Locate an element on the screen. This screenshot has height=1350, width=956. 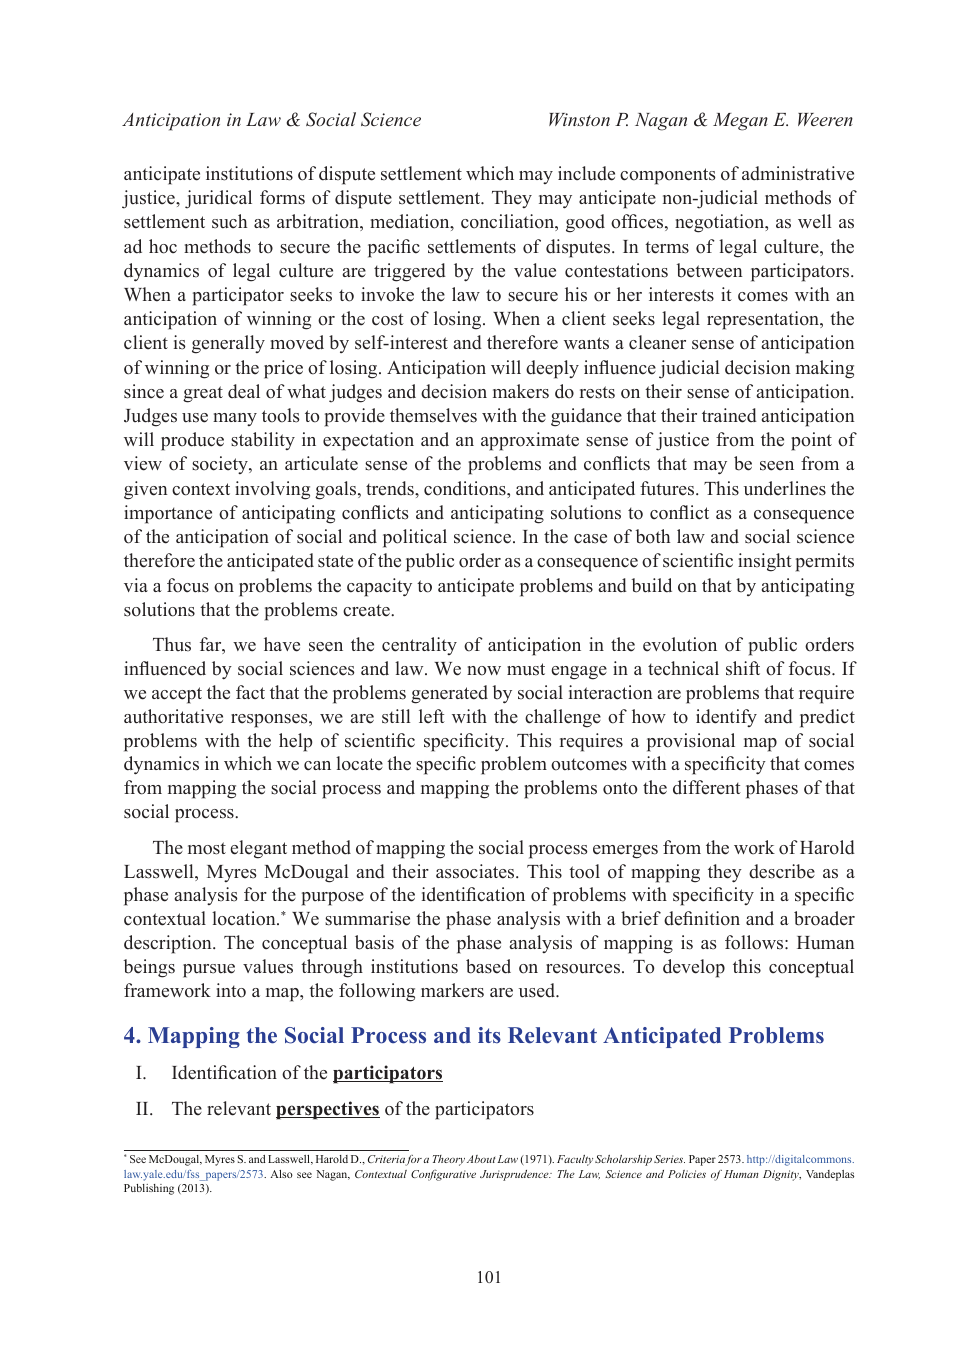
shift is located at coordinates (743, 668).
